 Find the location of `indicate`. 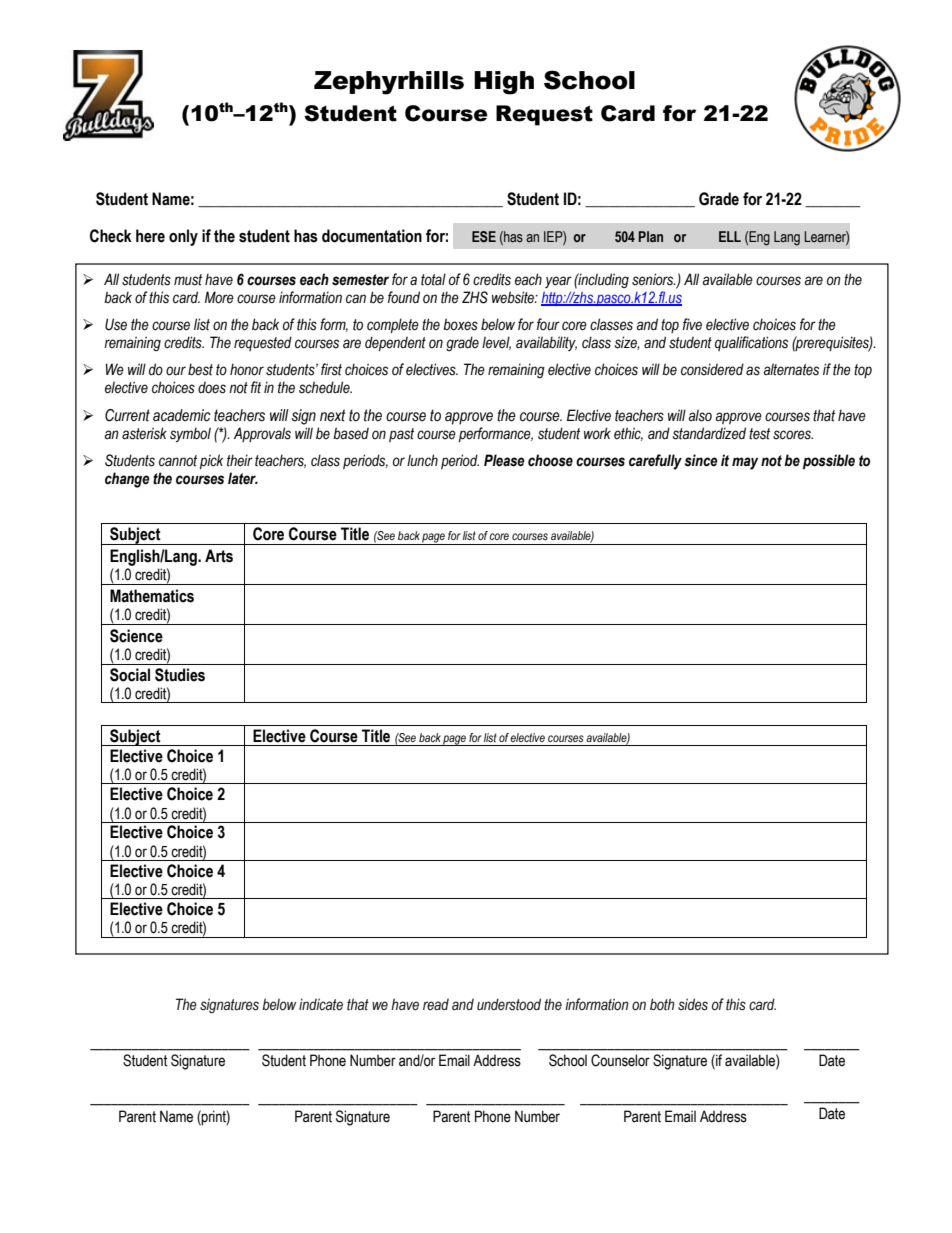

indicate is located at coordinates (321, 1004).
